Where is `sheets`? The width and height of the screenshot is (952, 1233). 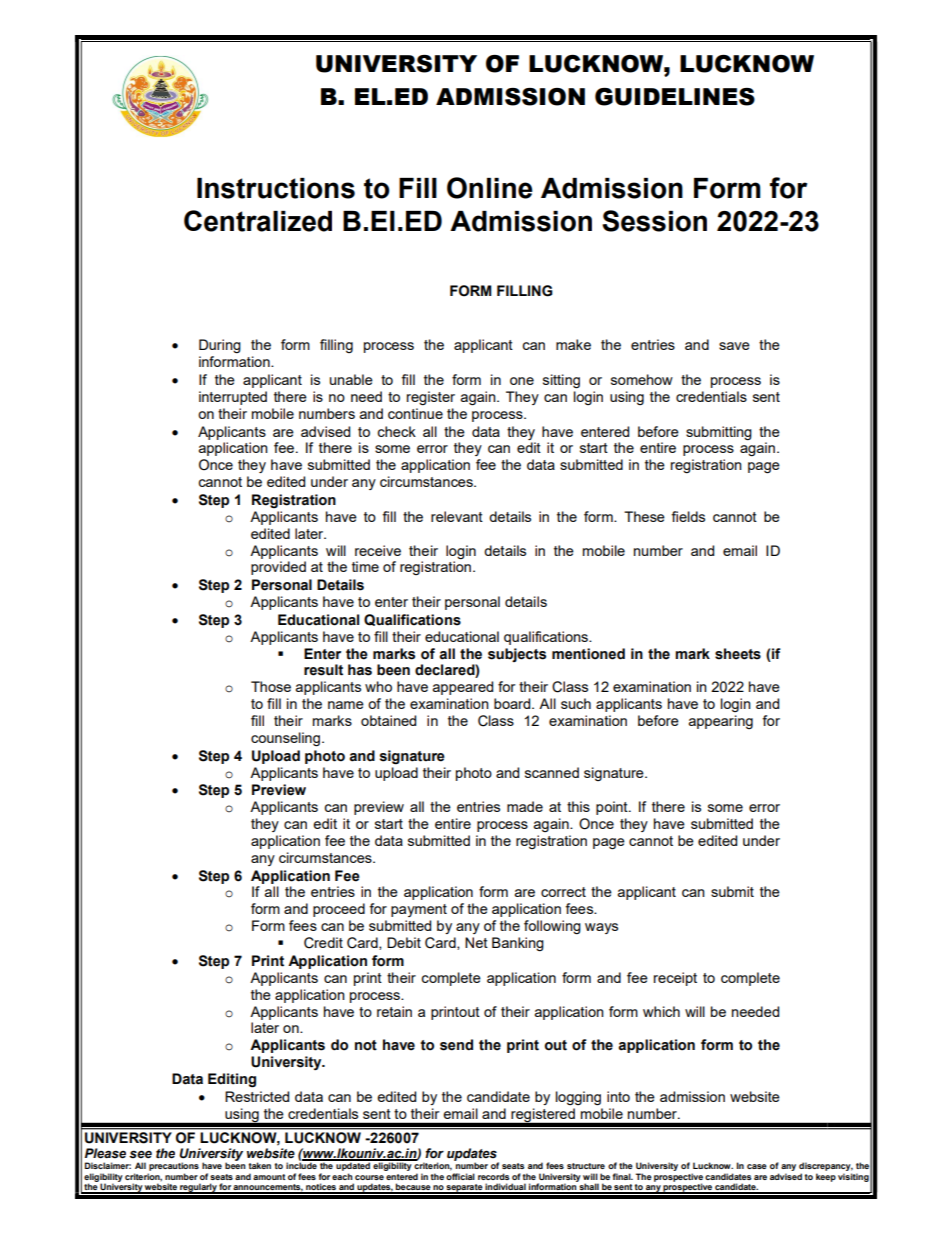 sheets is located at coordinates (738, 654).
